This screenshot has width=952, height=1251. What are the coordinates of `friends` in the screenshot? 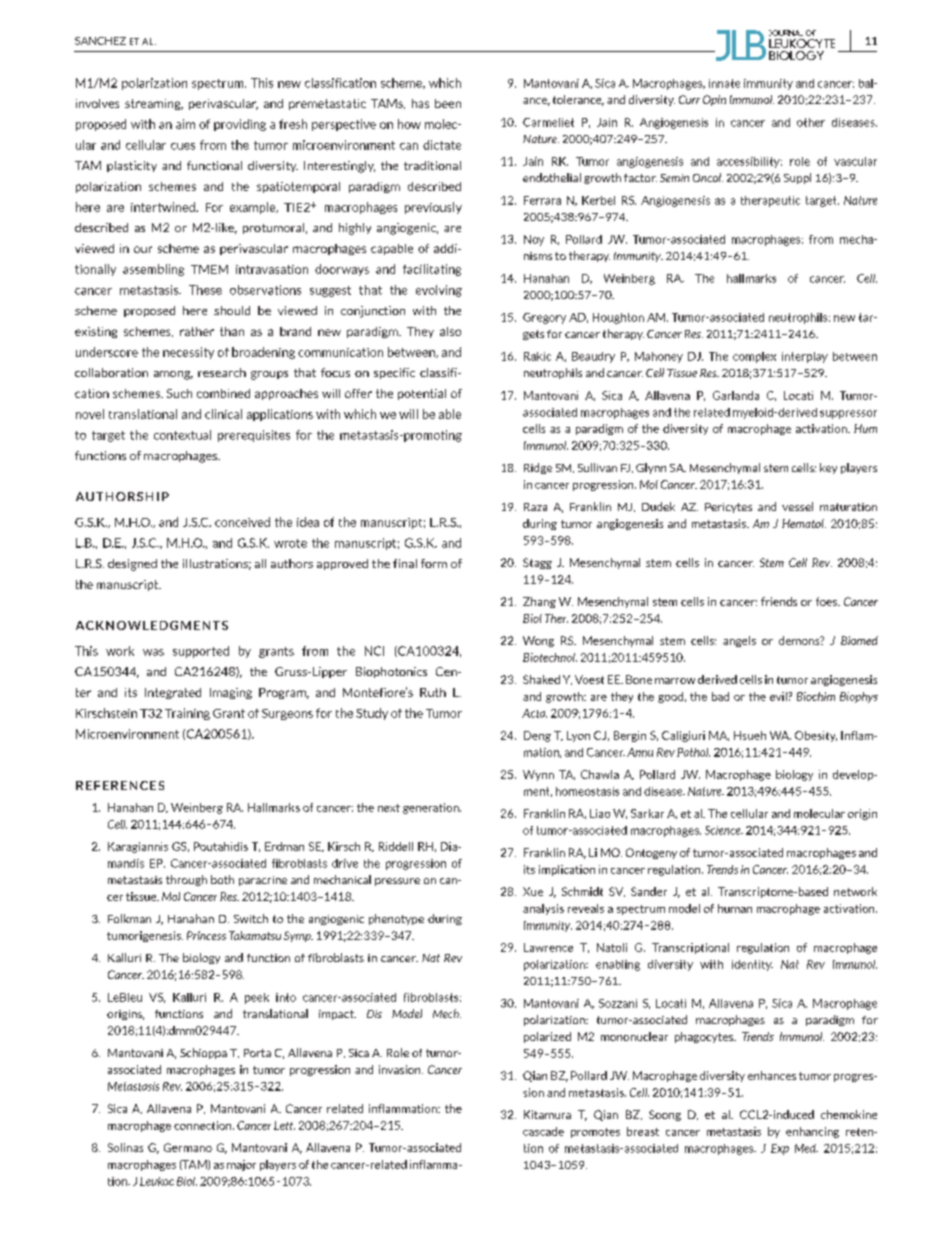 It's located at (779, 601).
